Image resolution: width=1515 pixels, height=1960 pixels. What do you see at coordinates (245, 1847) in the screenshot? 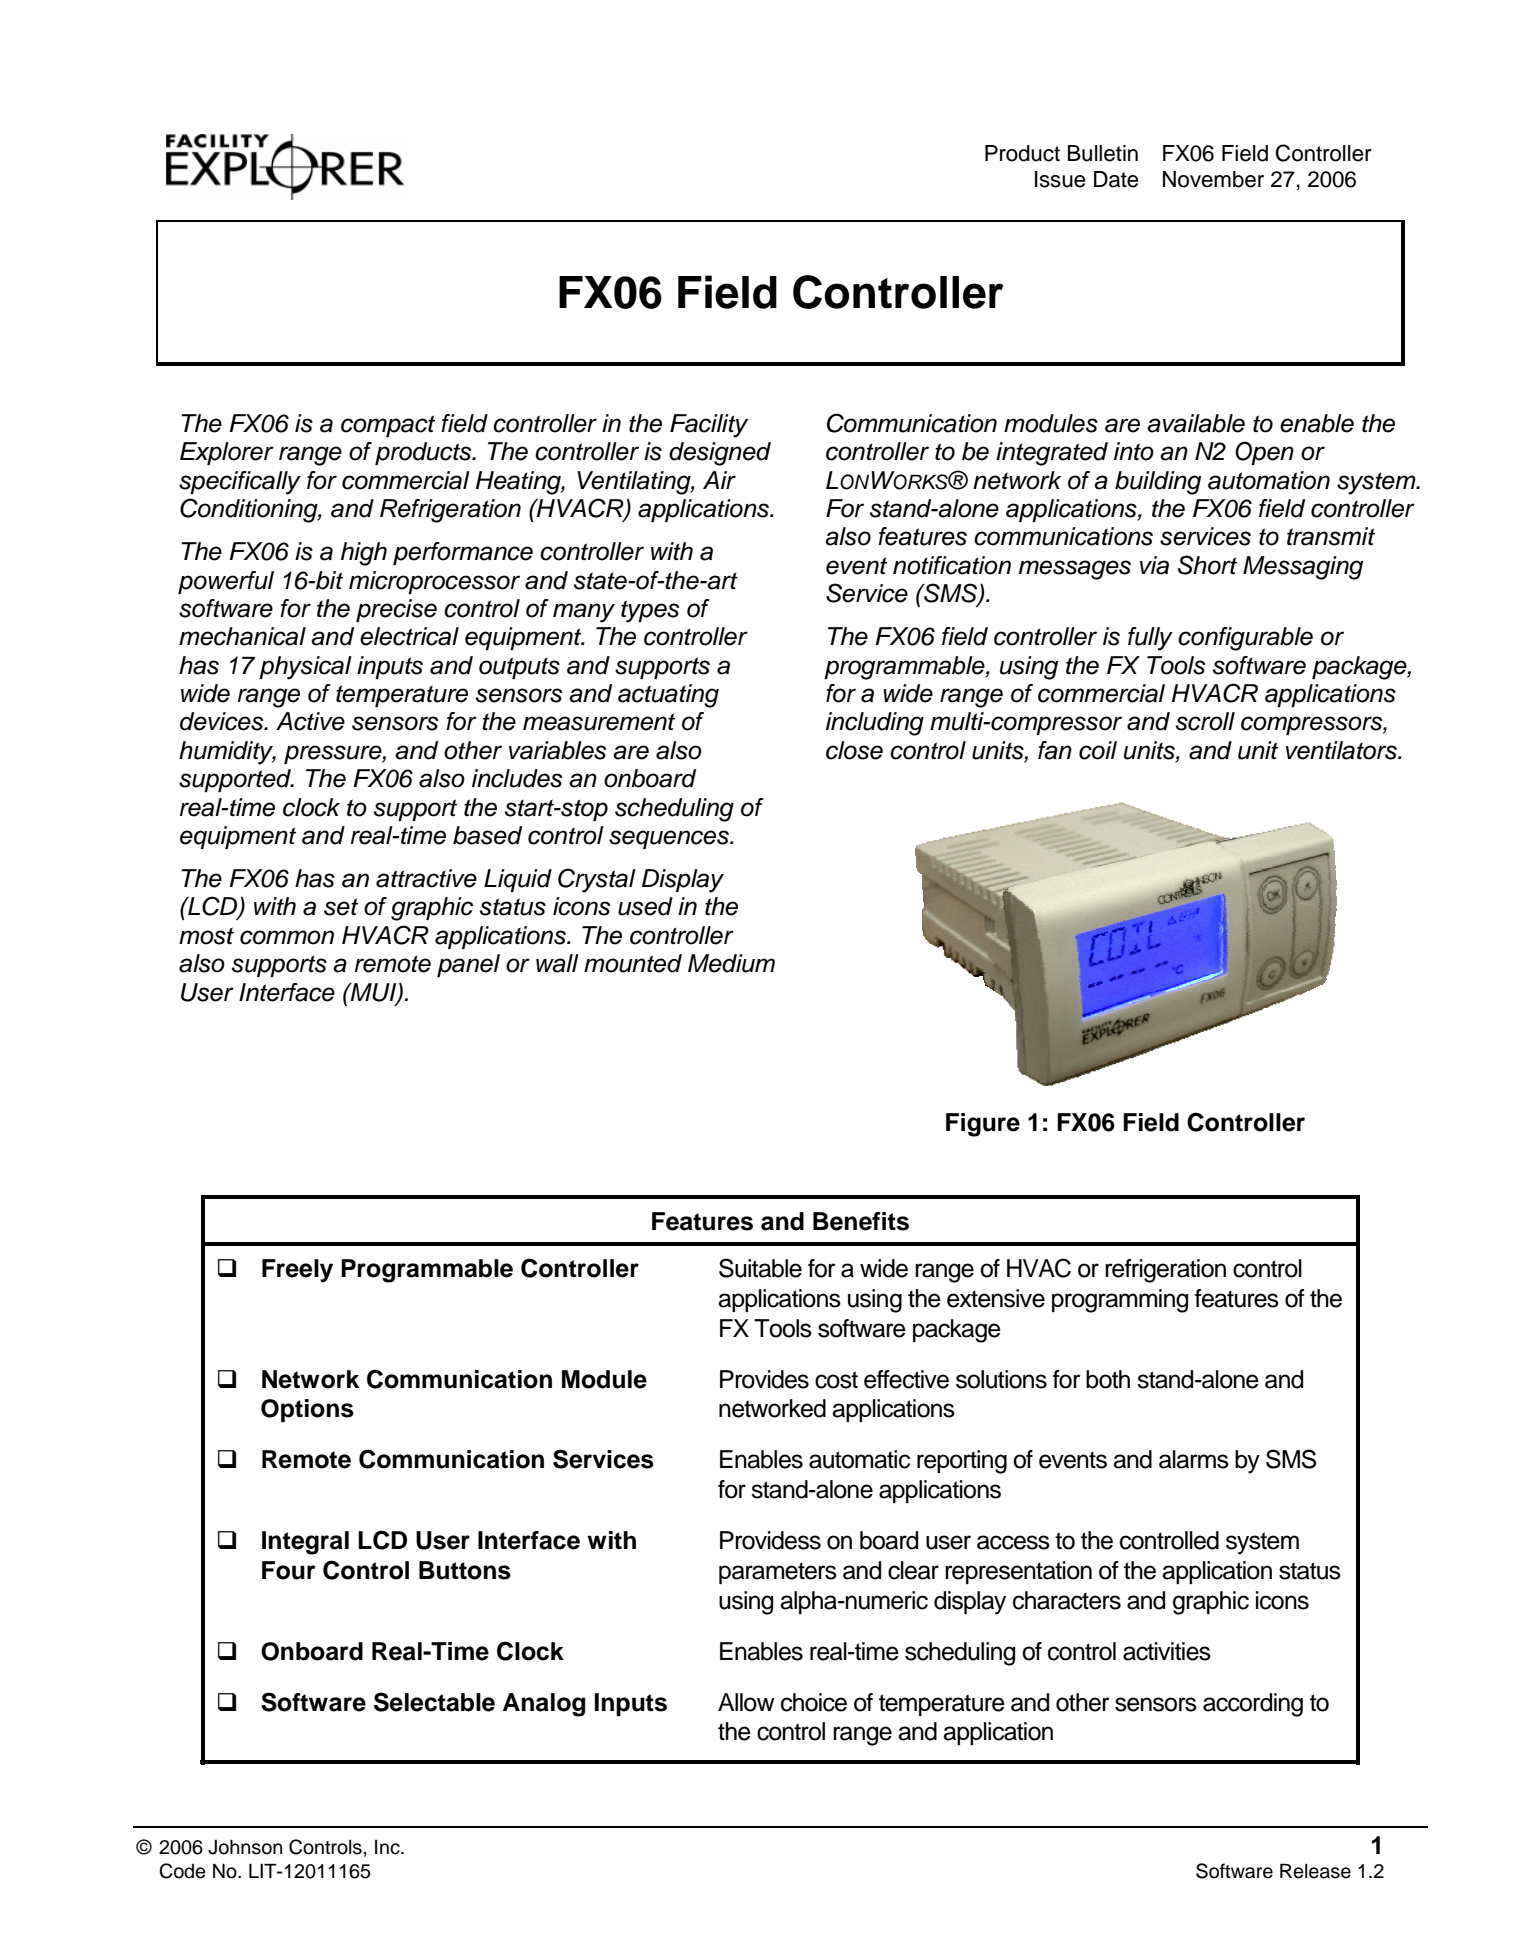
I see `Johnson` at bounding box center [245, 1847].
